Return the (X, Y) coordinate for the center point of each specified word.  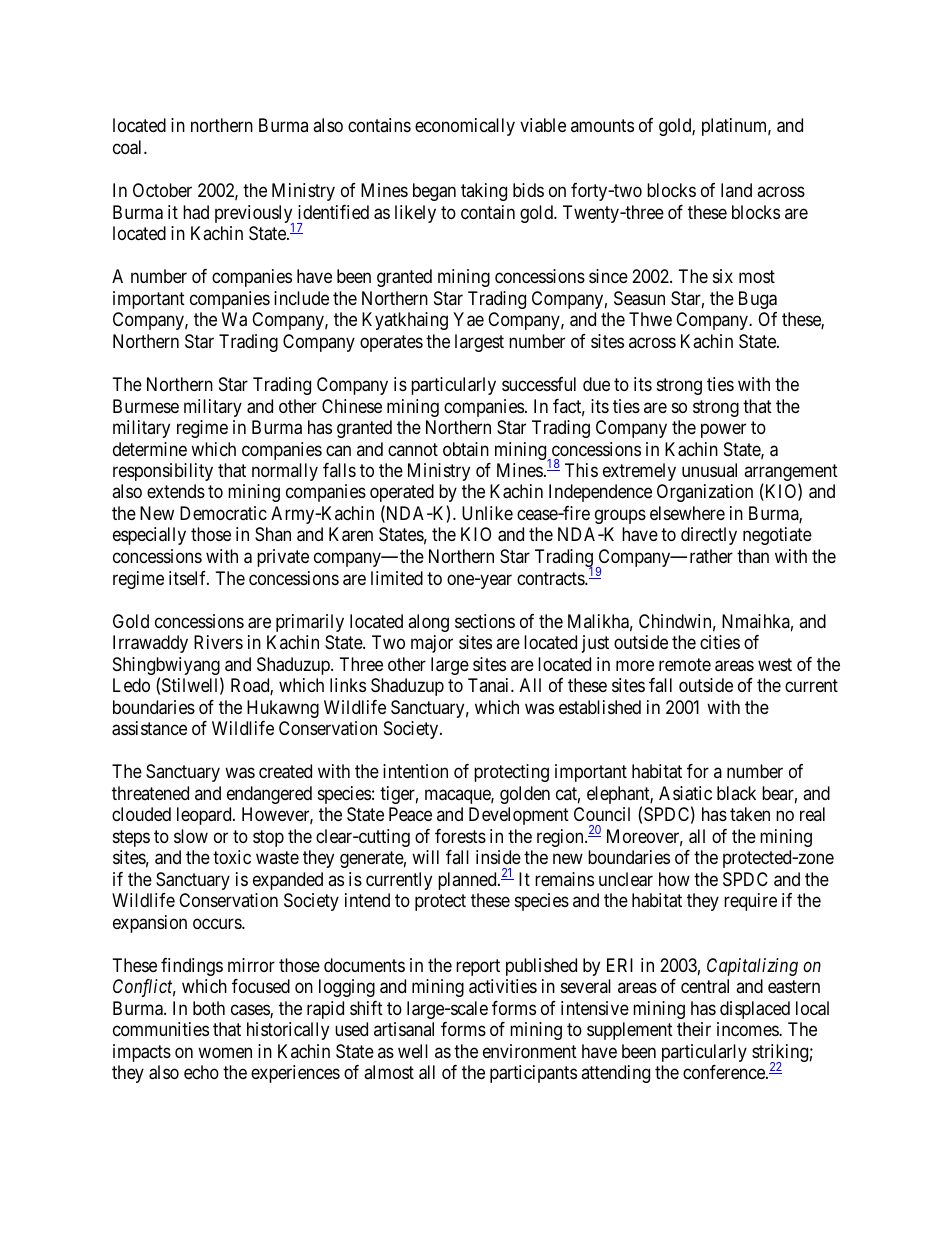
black (736, 793)
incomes (748, 1029)
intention (415, 771)
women (225, 1052)
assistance (149, 728)
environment (530, 1051)
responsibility (163, 472)
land (736, 190)
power (723, 430)
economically (465, 127)
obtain (466, 449)
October (162, 190)
